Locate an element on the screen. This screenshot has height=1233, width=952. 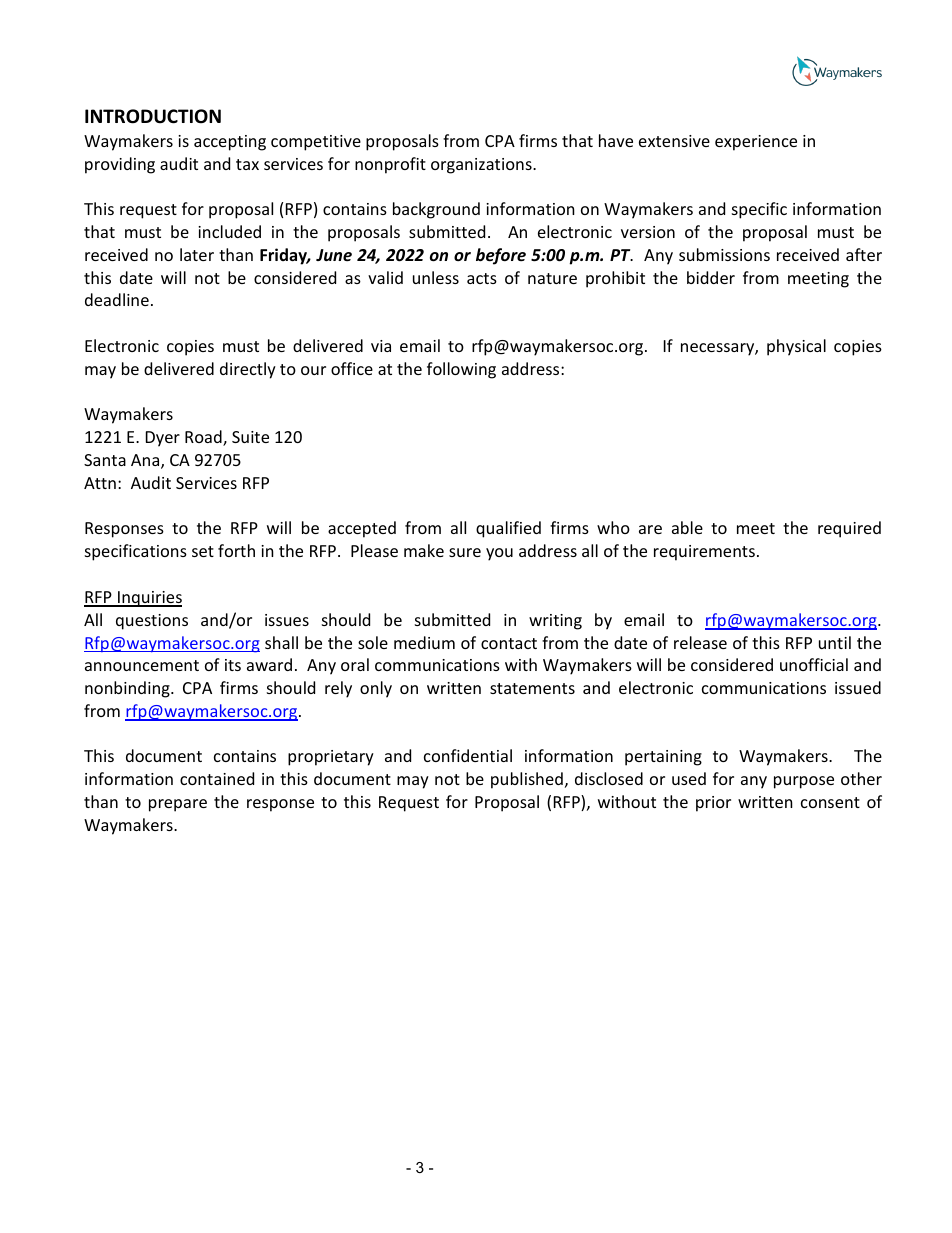
contained is located at coordinates (217, 778).
